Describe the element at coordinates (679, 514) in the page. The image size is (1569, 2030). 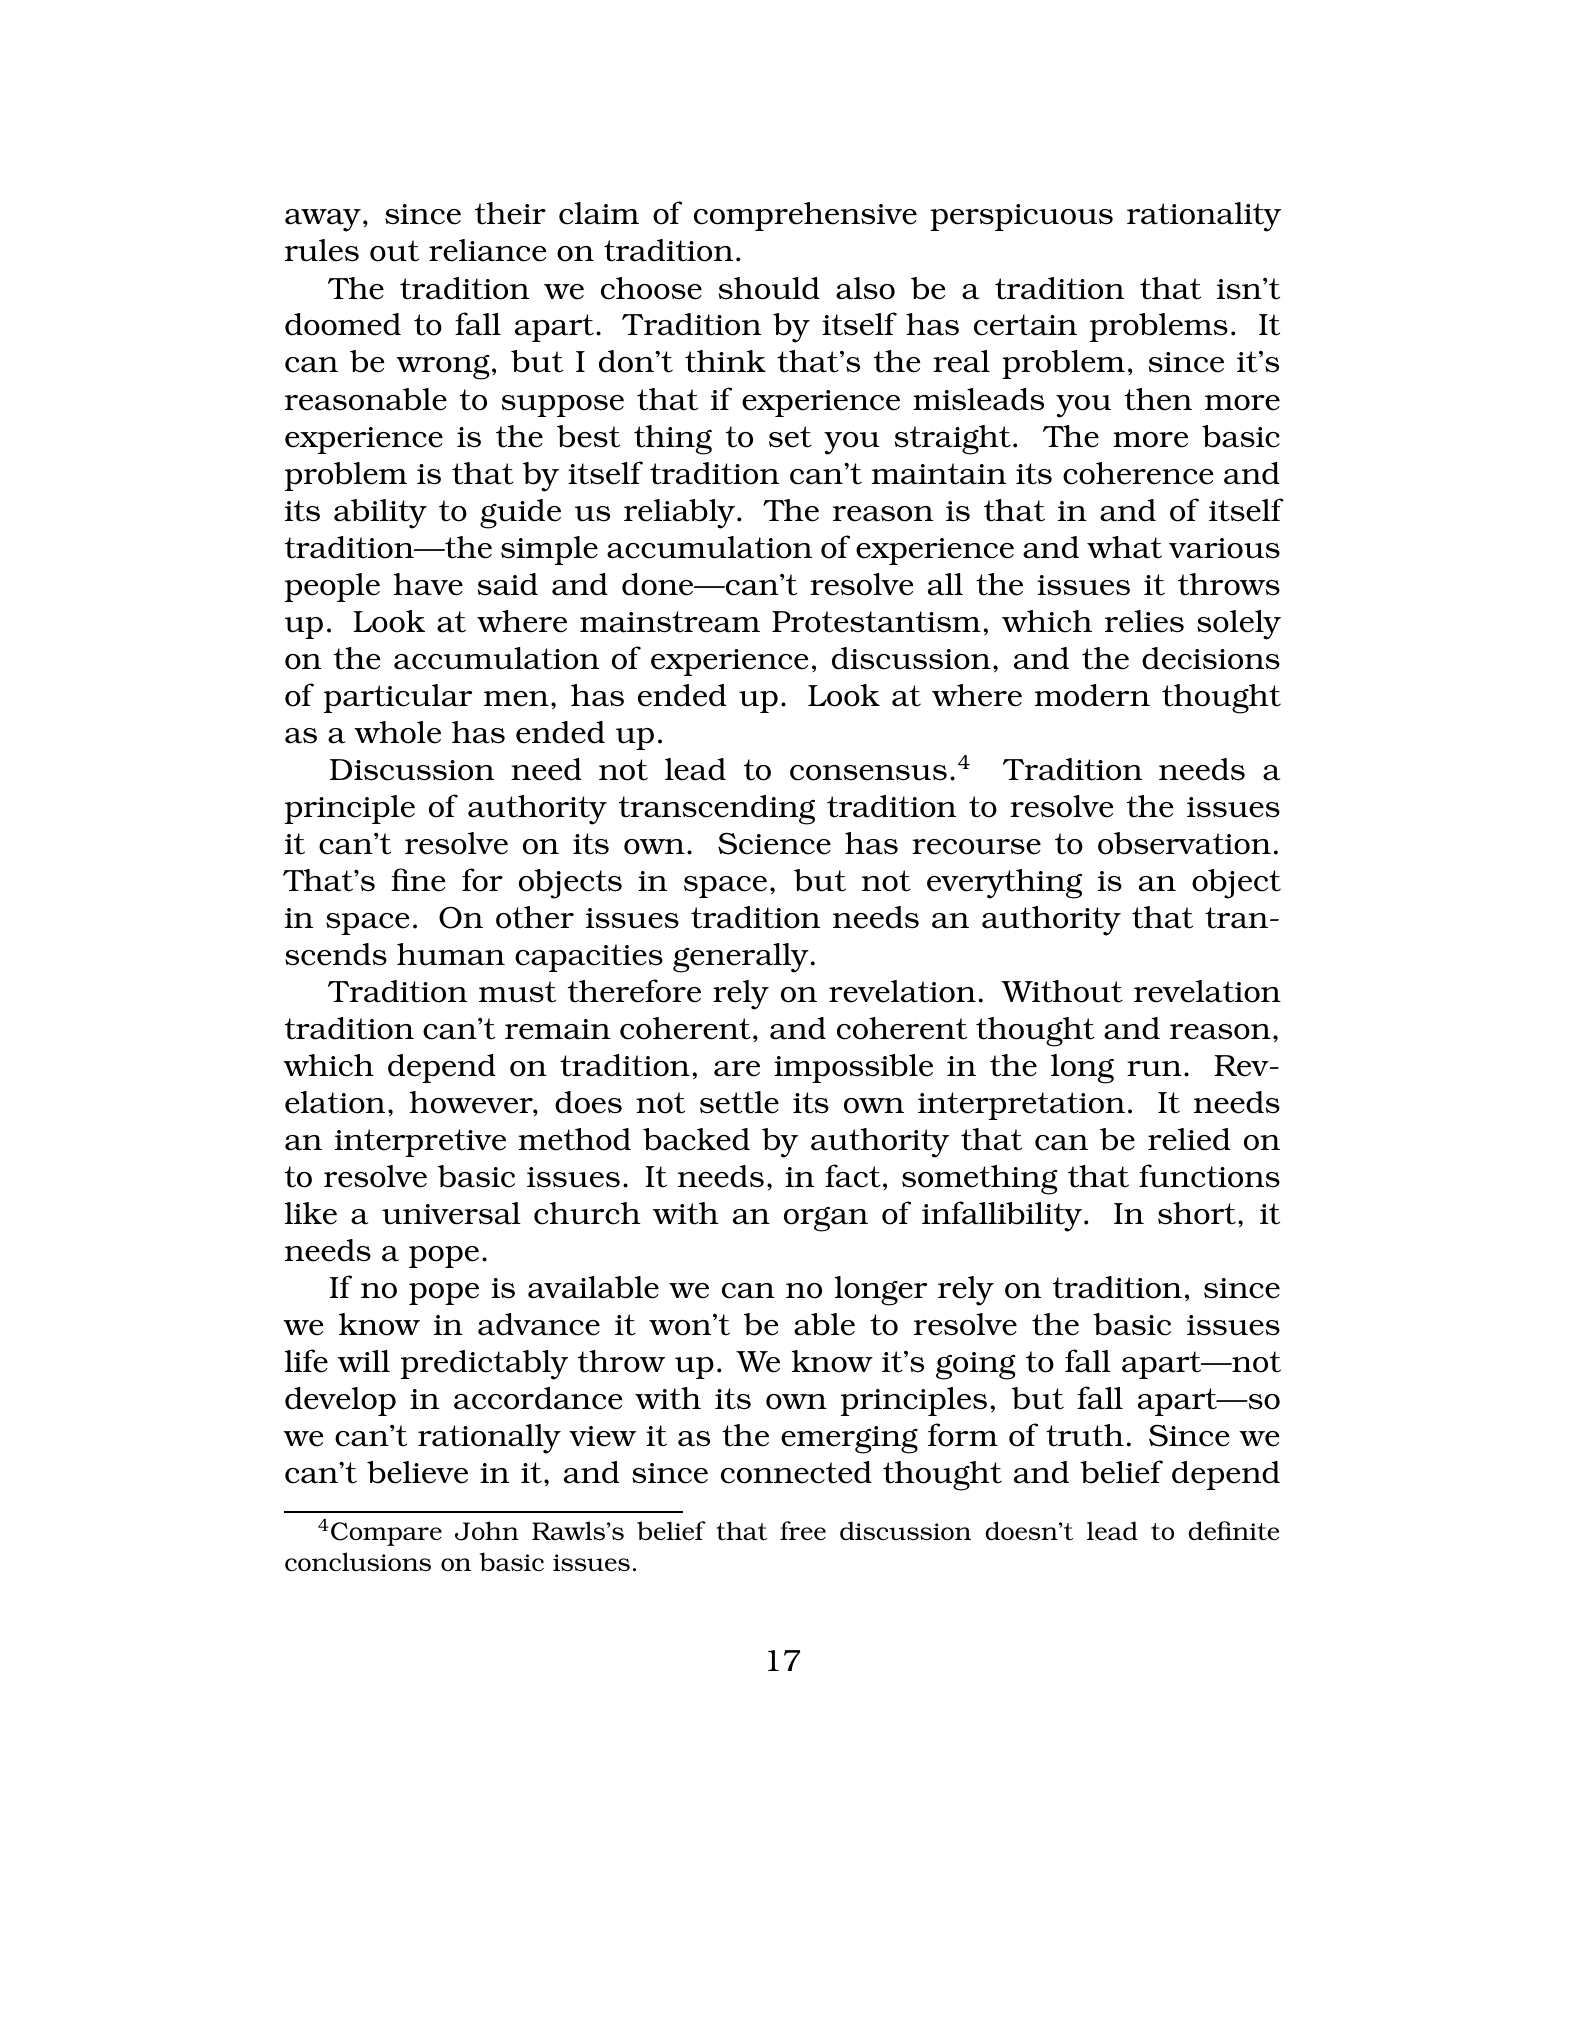
I see `reliably` at that location.
